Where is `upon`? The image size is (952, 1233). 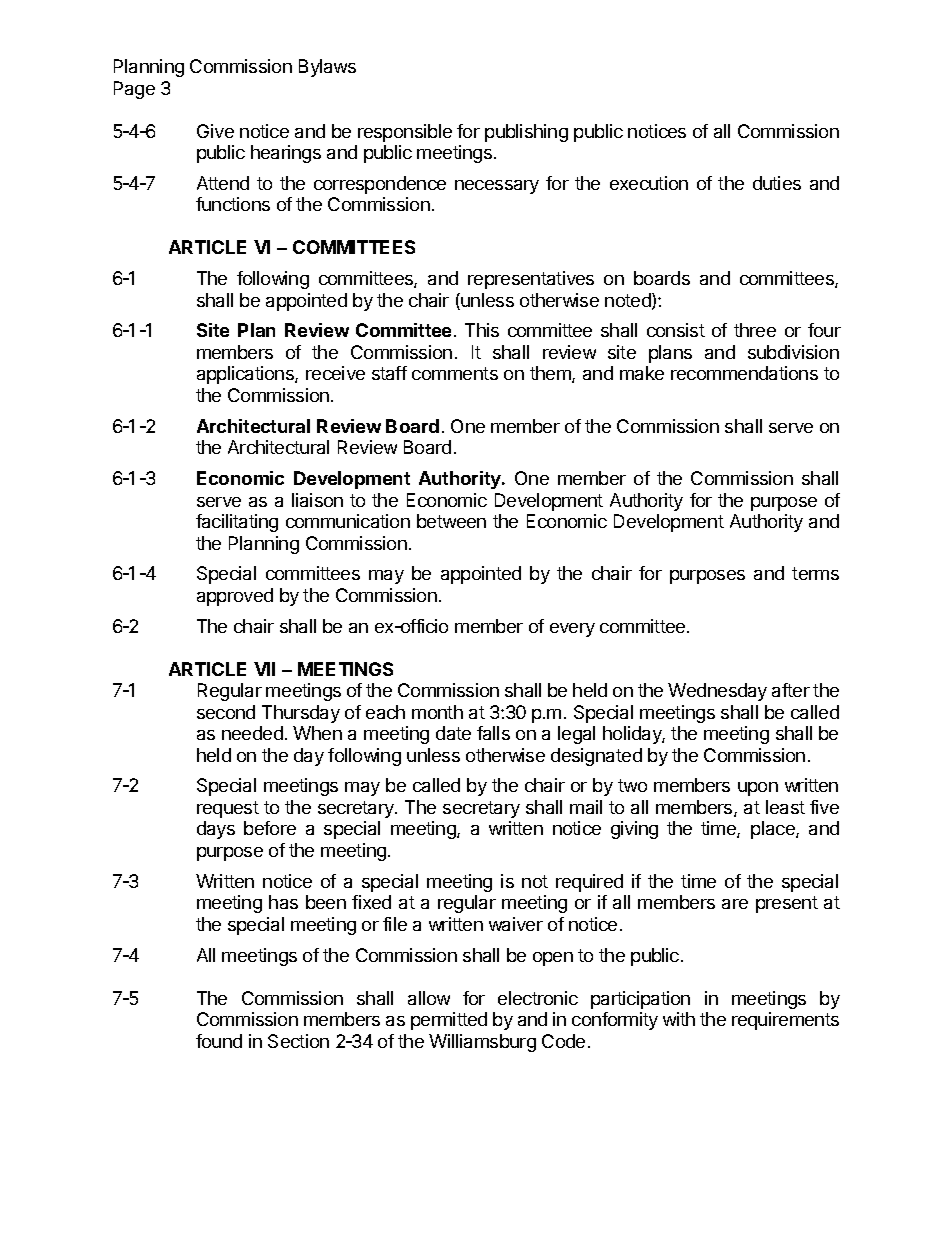 upon is located at coordinates (758, 789).
